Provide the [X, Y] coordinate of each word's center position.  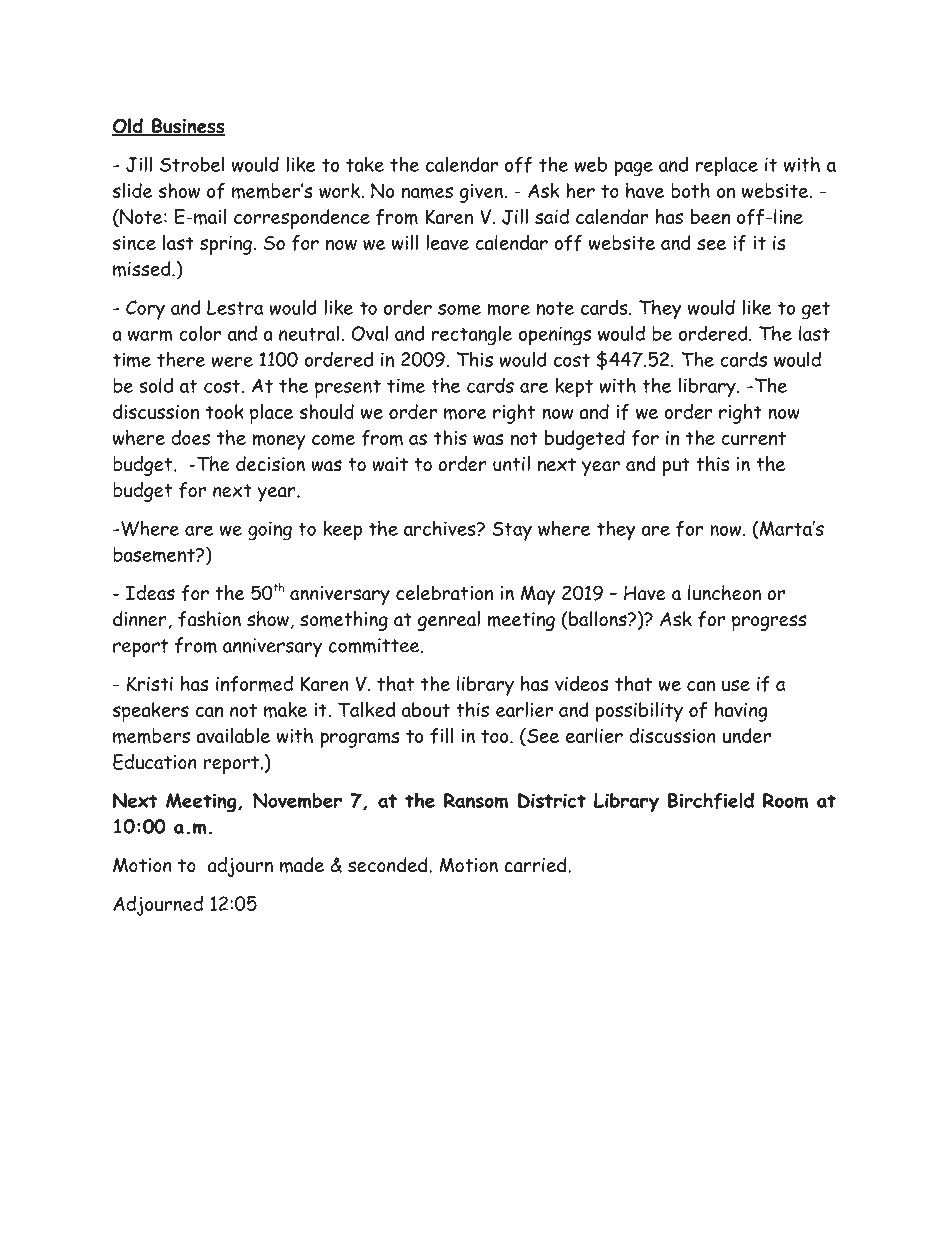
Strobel [192, 164]
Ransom [476, 801]
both [690, 190]
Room [785, 801]
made [302, 865]
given [482, 193]
